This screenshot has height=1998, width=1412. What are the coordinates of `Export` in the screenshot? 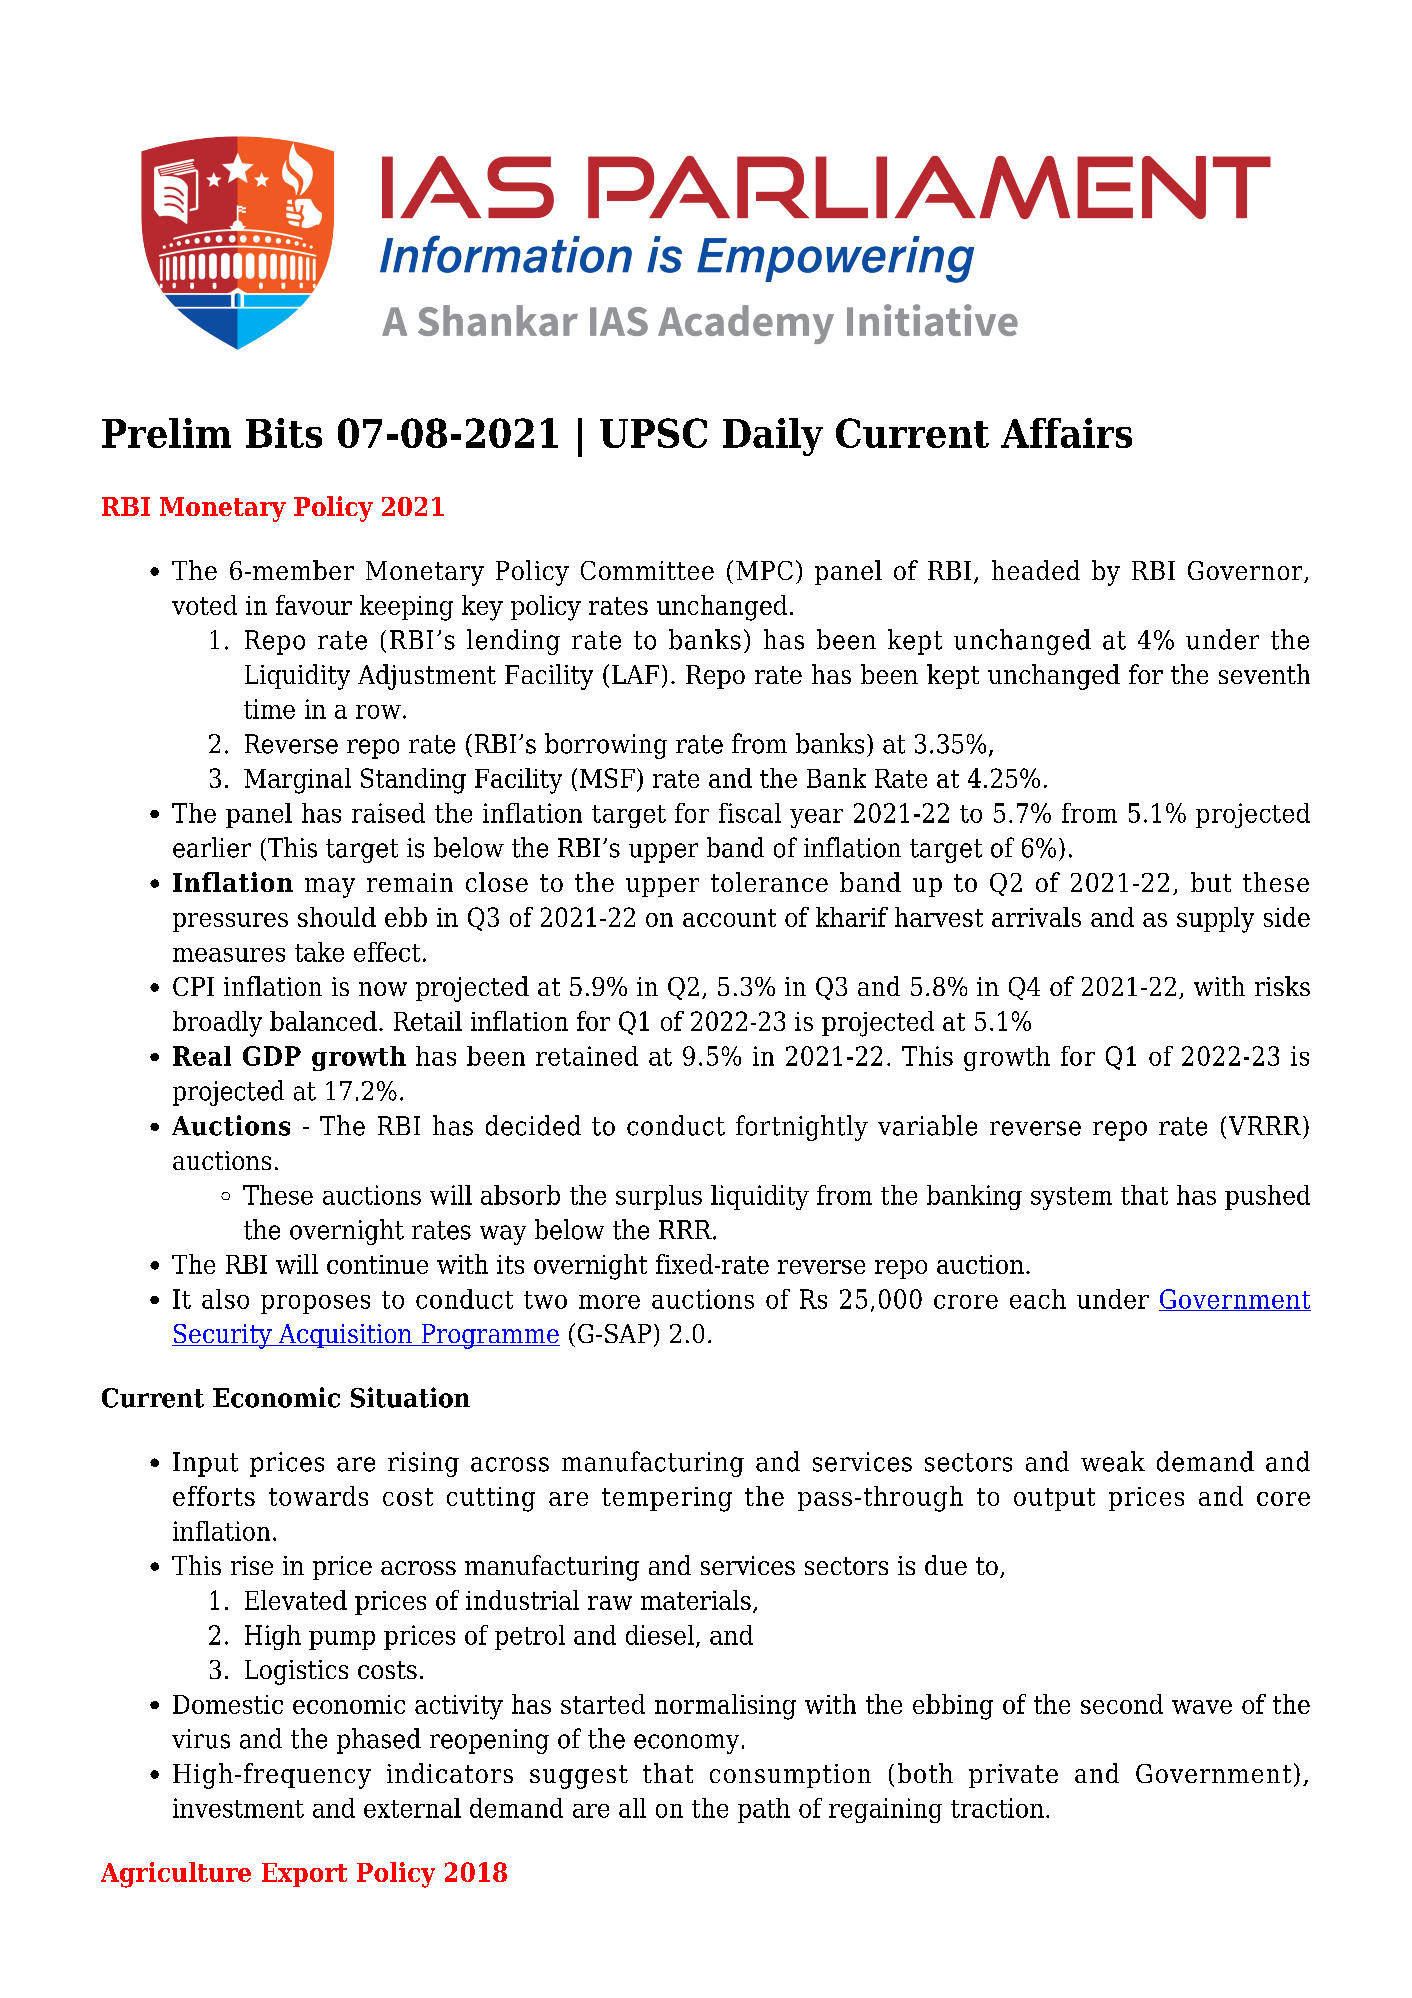 It's located at (304, 1875).
